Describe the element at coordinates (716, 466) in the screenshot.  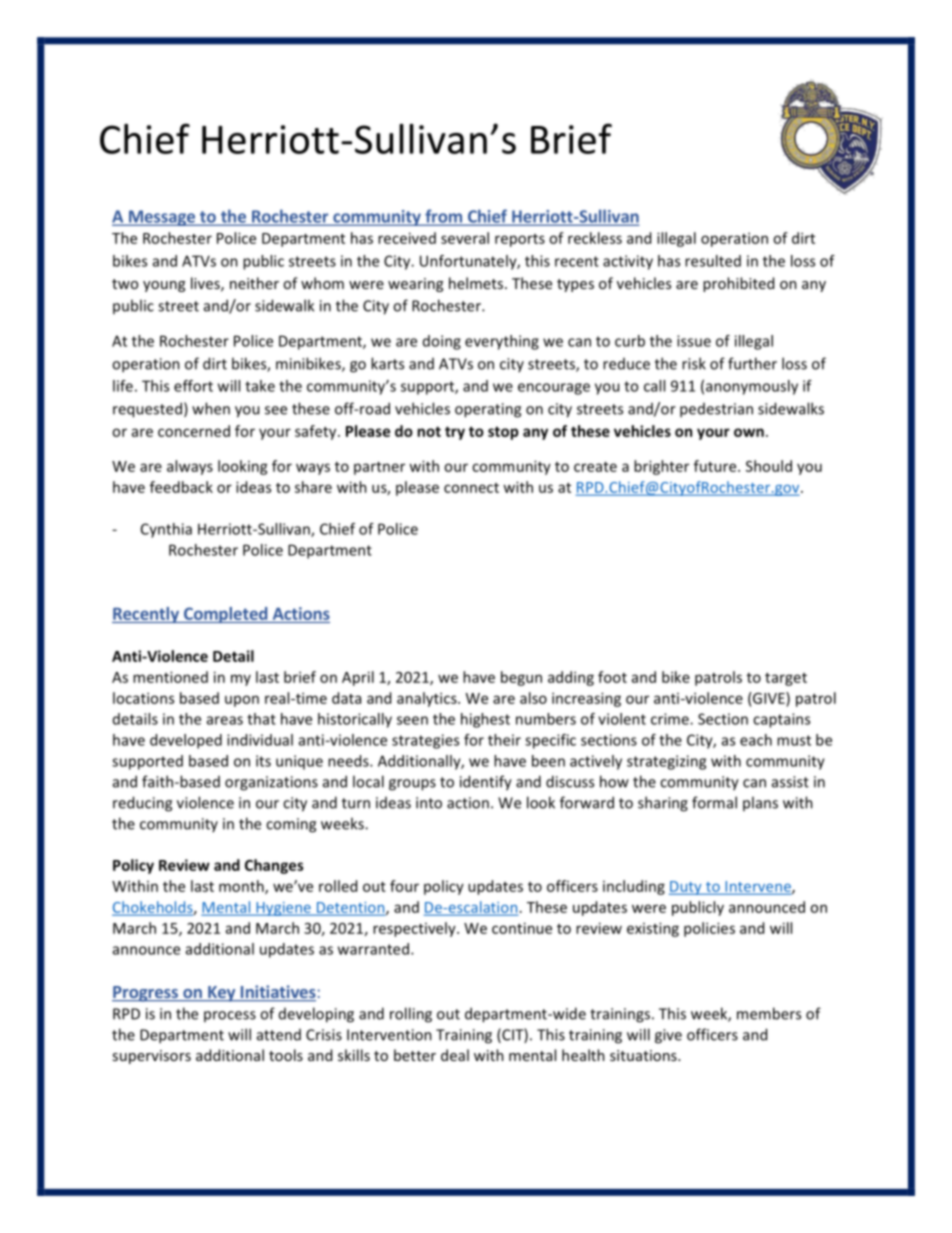
I see `future` at that location.
